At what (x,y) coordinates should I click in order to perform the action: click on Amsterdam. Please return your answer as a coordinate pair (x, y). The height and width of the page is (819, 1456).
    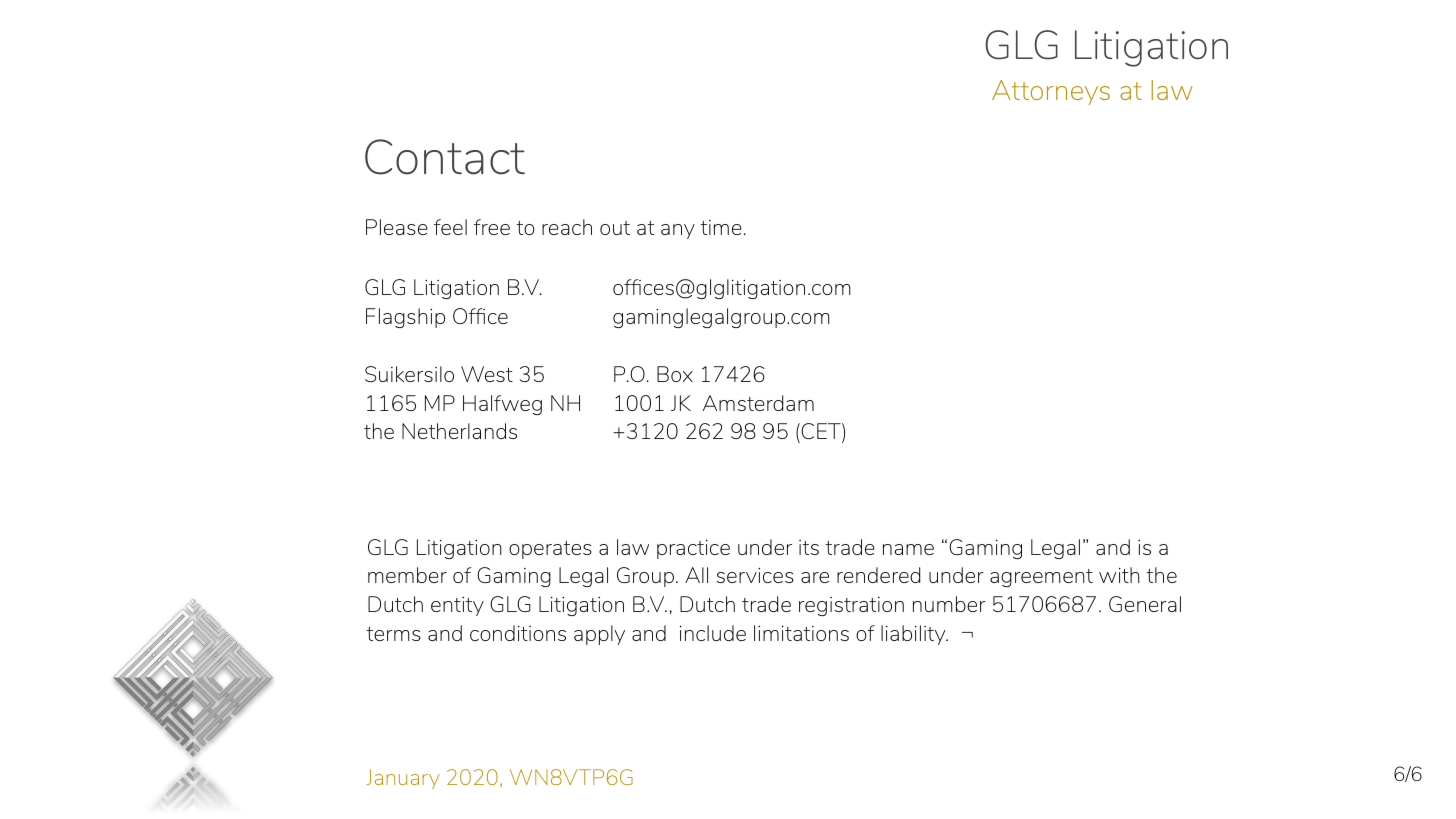
    Looking at the image, I should click on (758, 403).
